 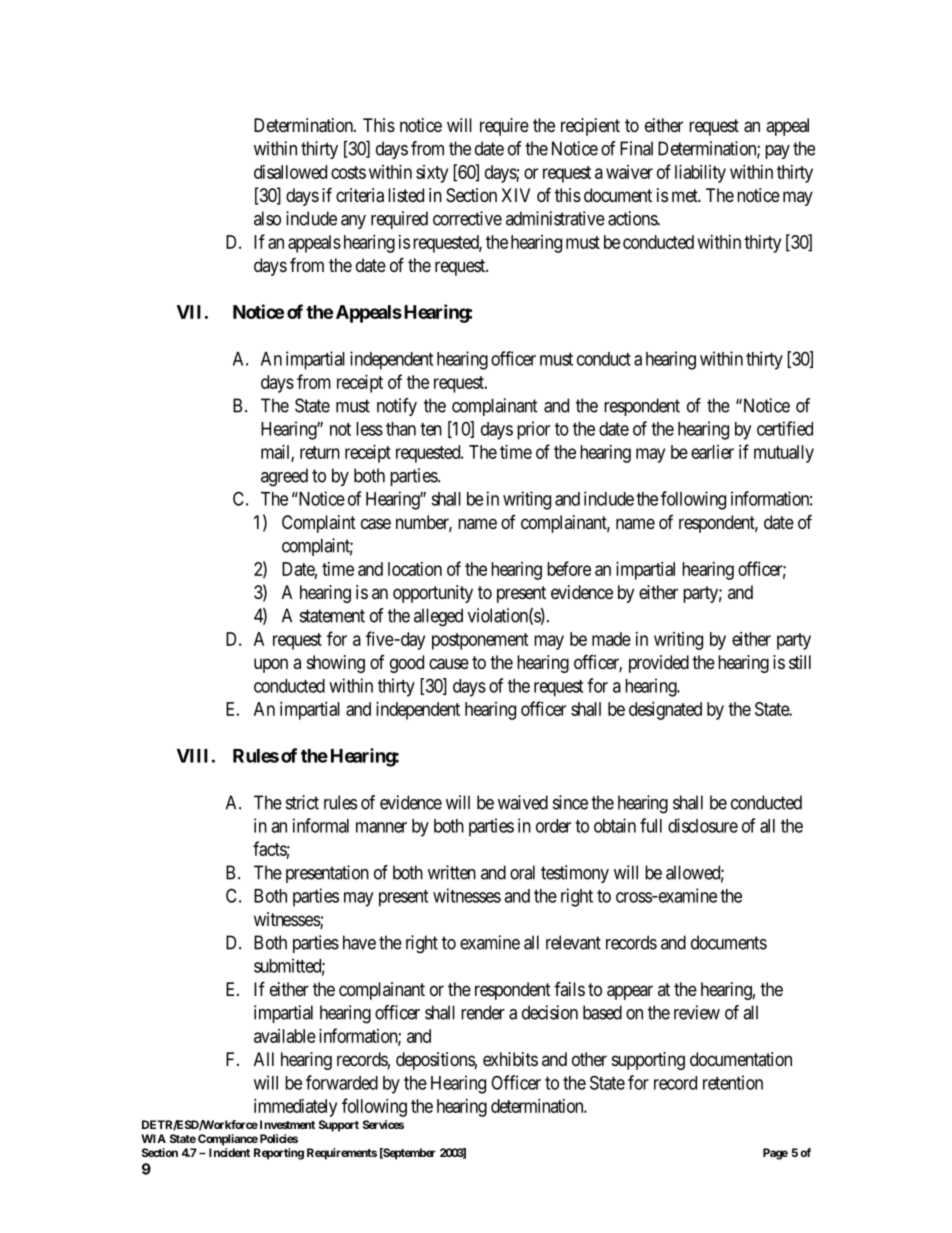 What do you see at coordinates (533, 430) in the image?
I see `prior` at bounding box center [533, 430].
